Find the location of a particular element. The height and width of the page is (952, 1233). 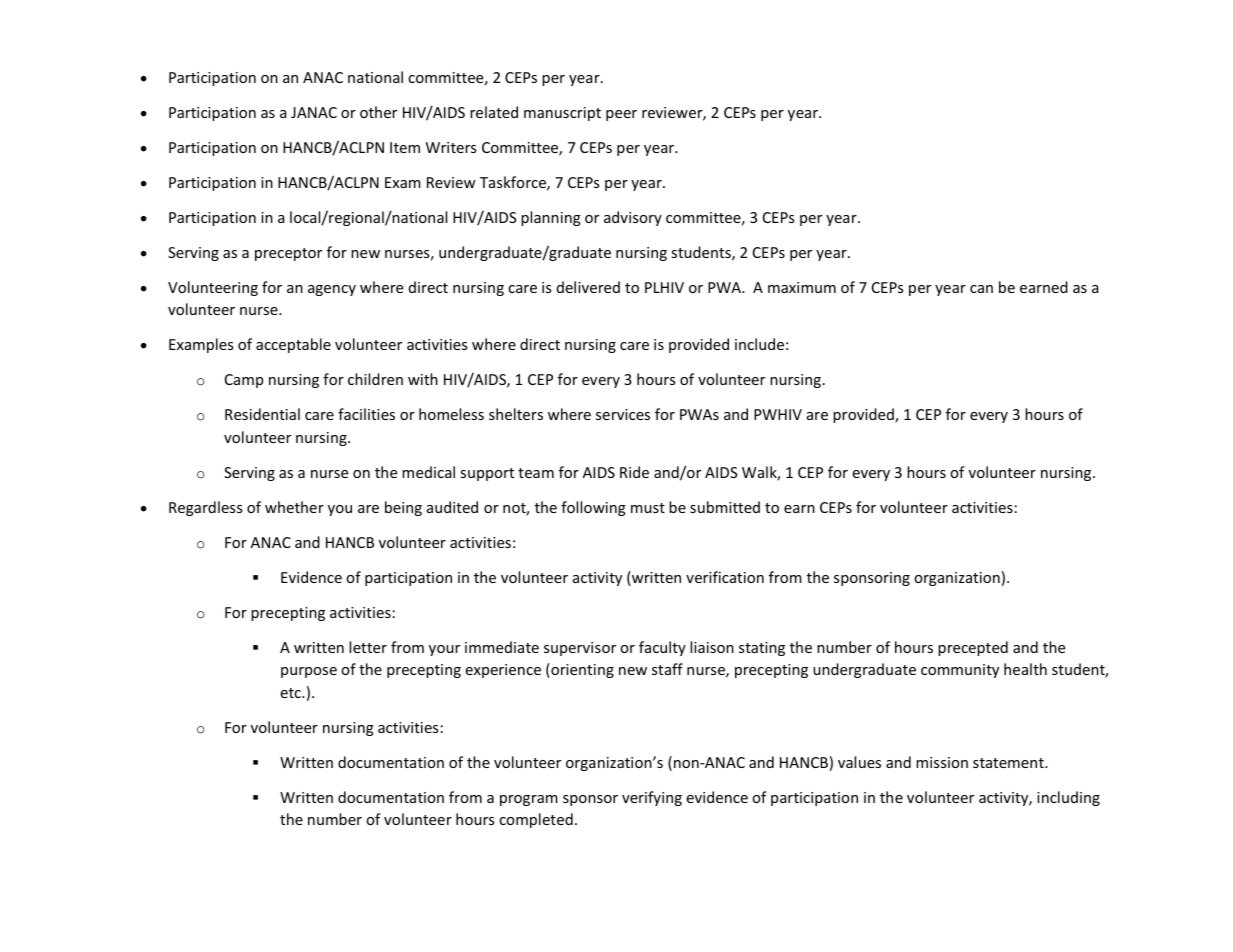

can is located at coordinates (981, 289).
